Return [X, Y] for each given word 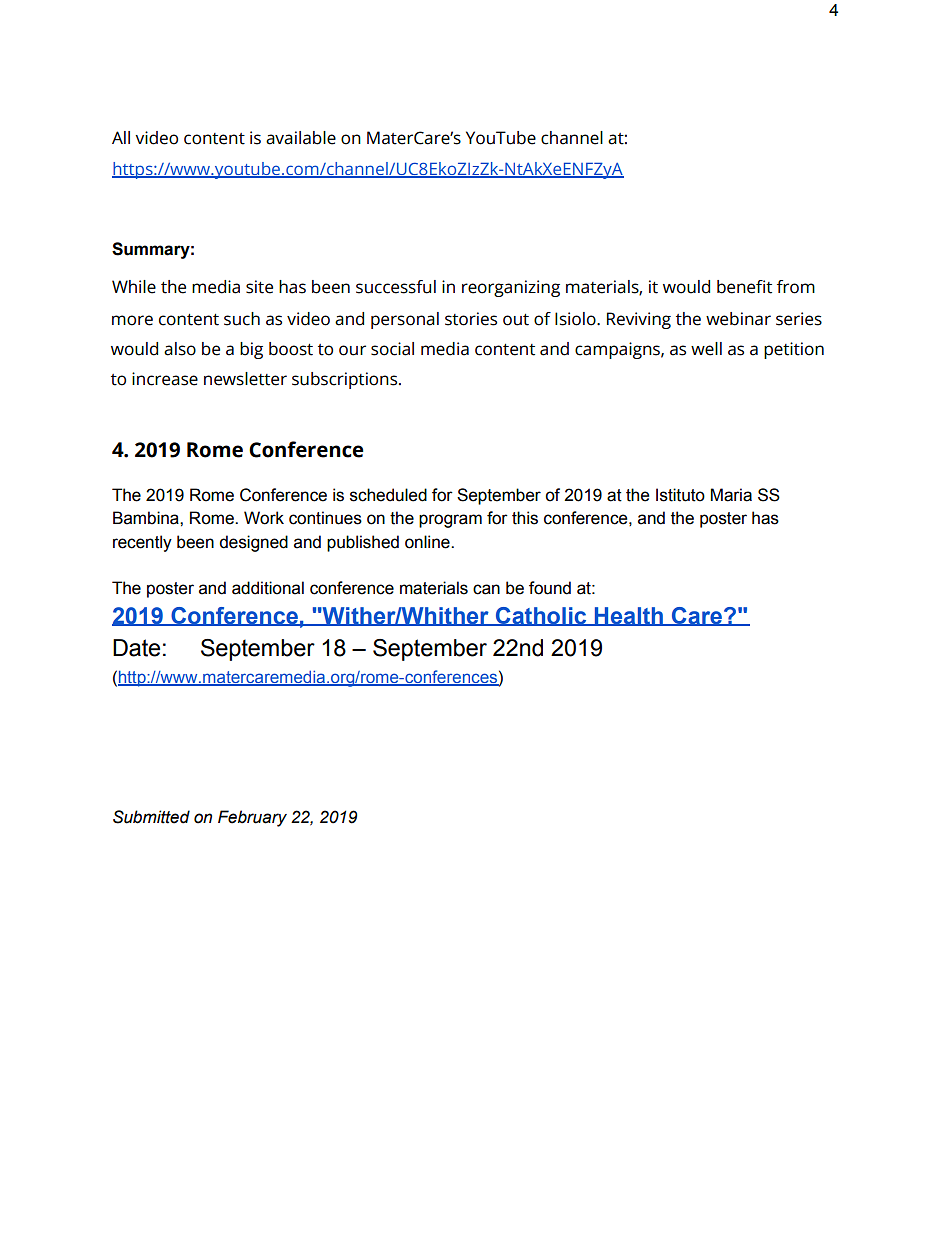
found [550, 588]
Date [136, 648]
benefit [744, 287]
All [121, 137]
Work [264, 518]
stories [471, 319]
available [301, 138]
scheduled [388, 495]
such [242, 319]
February [252, 818]
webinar [738, 319]
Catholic [541, 616]
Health [628, 616]
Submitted [151, 817]
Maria [731, 495]
